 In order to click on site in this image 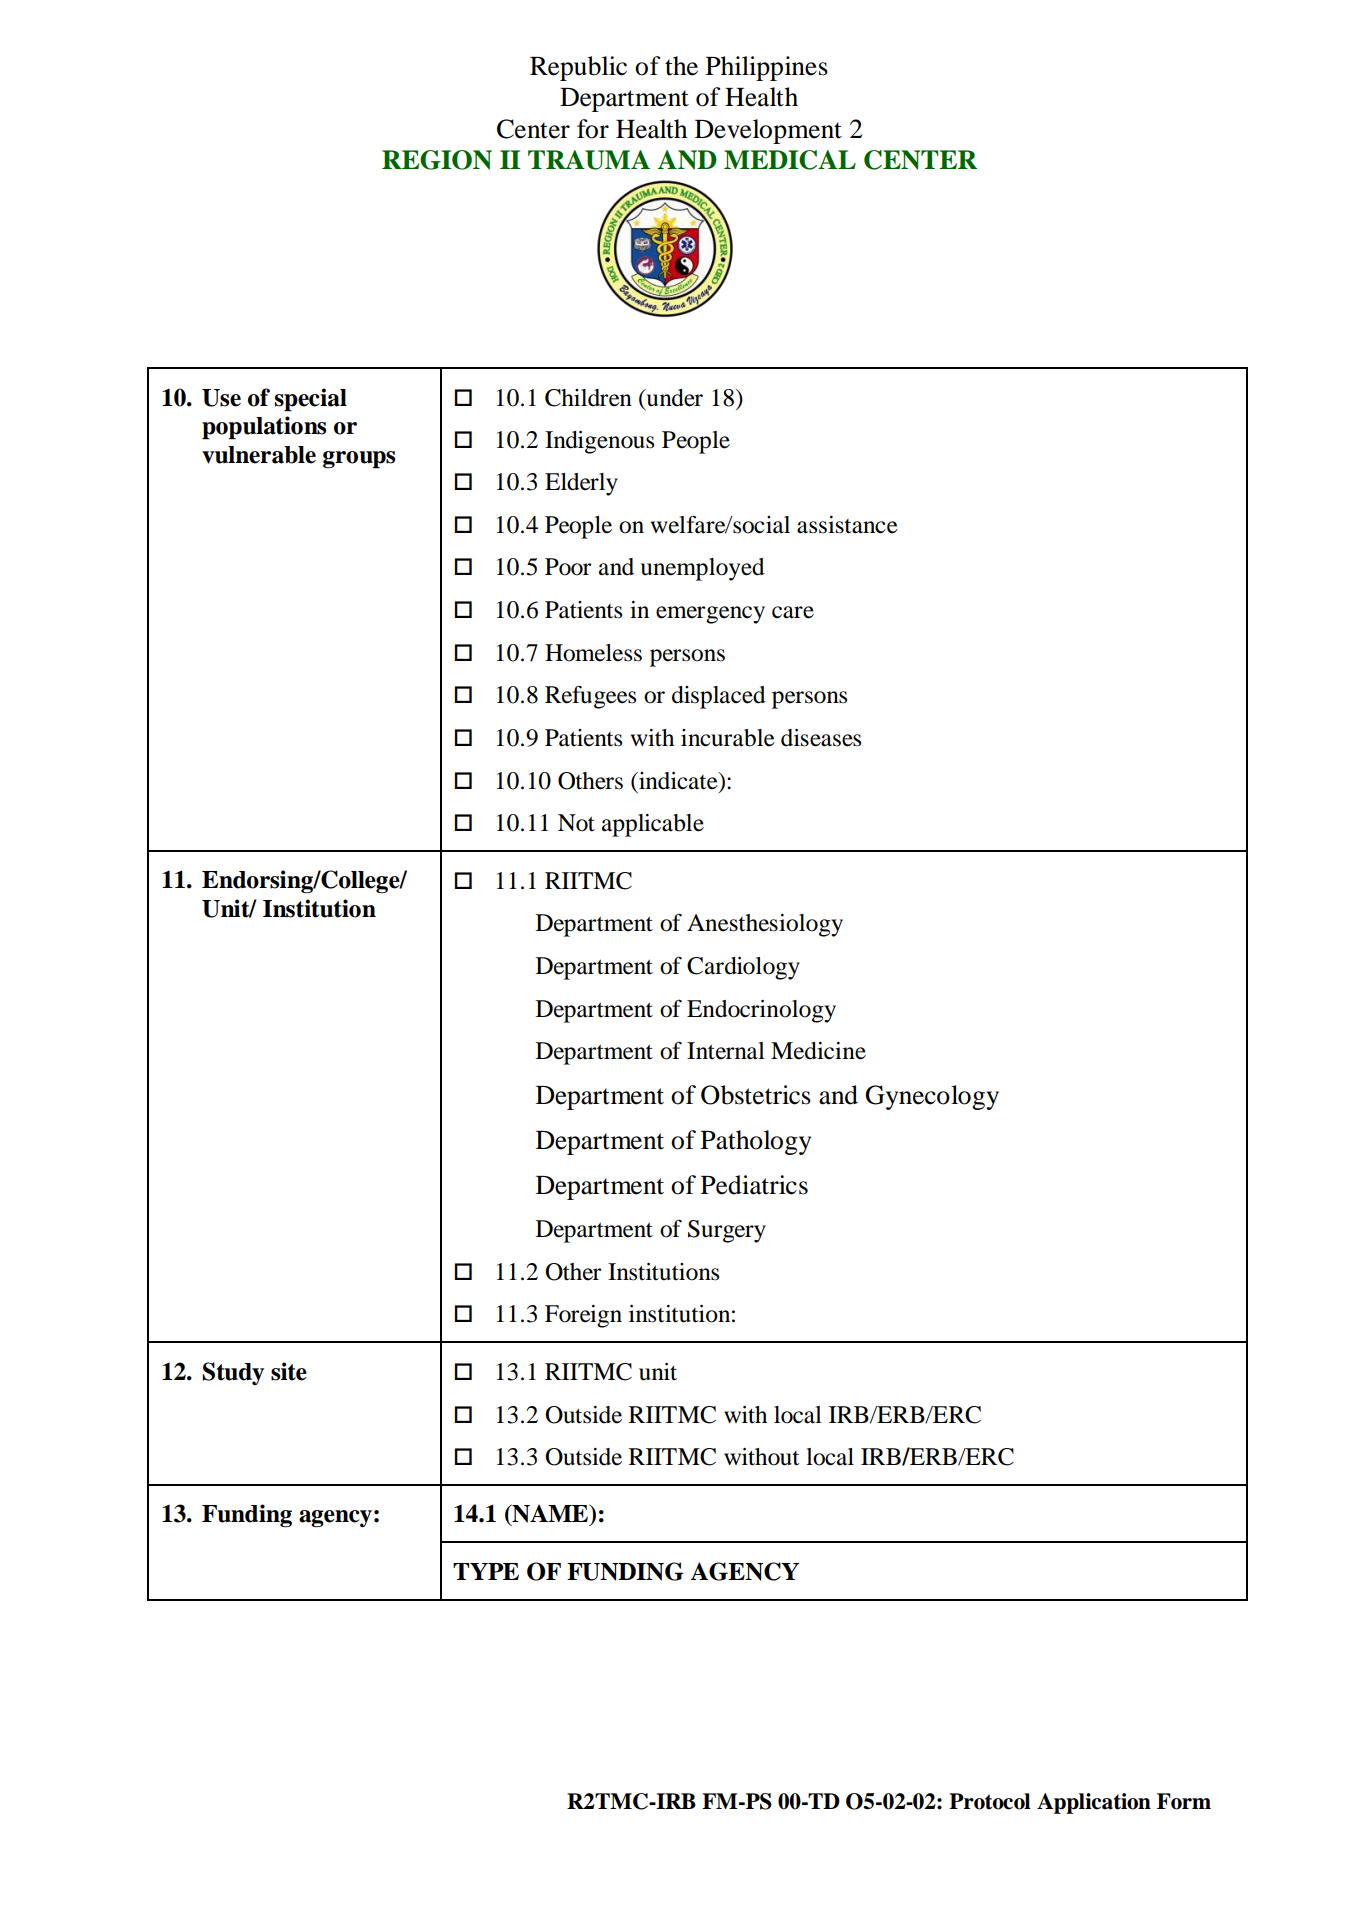, I will do `click(289, 1371)`.
